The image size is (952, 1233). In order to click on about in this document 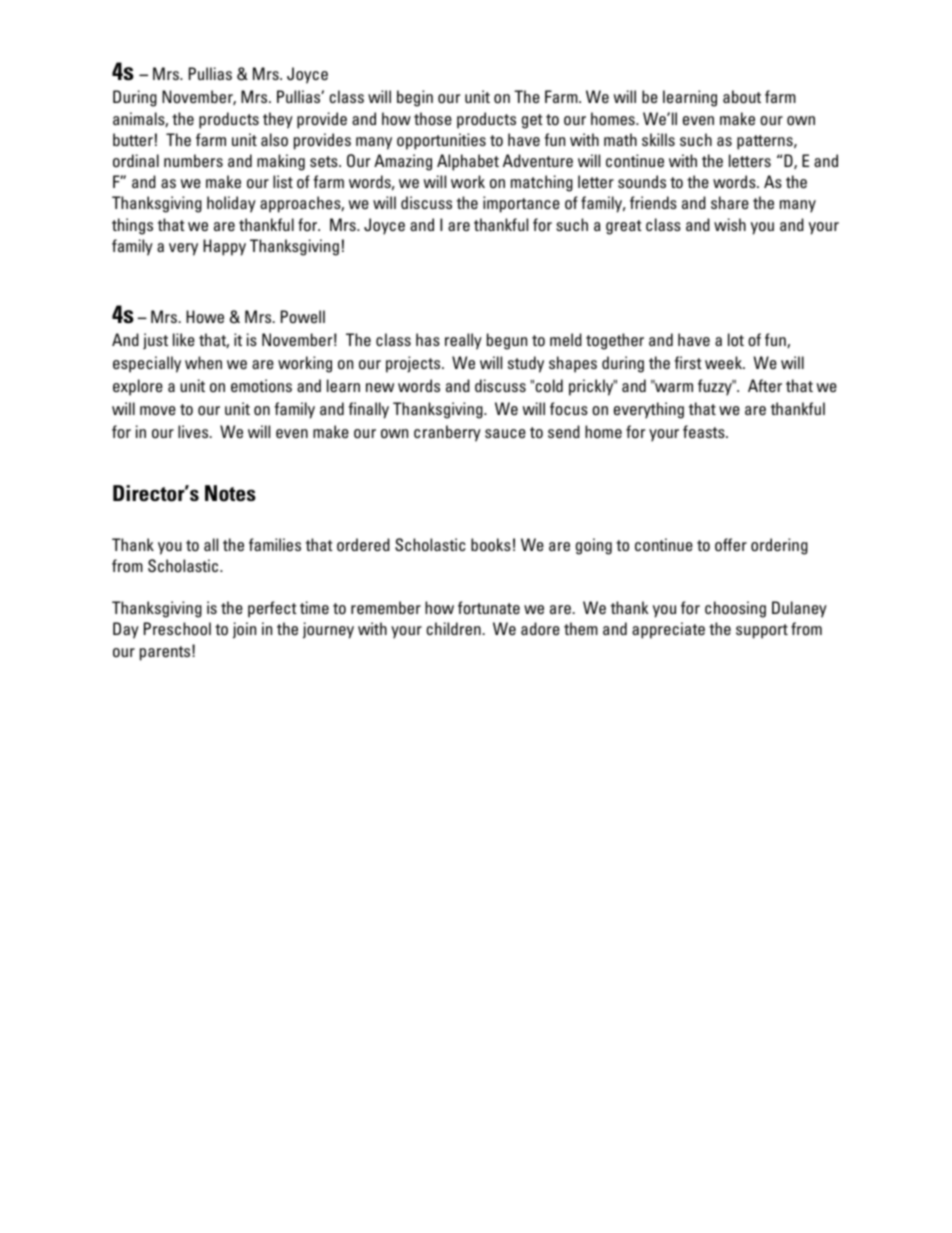, I will do `click(742, 97)`.
